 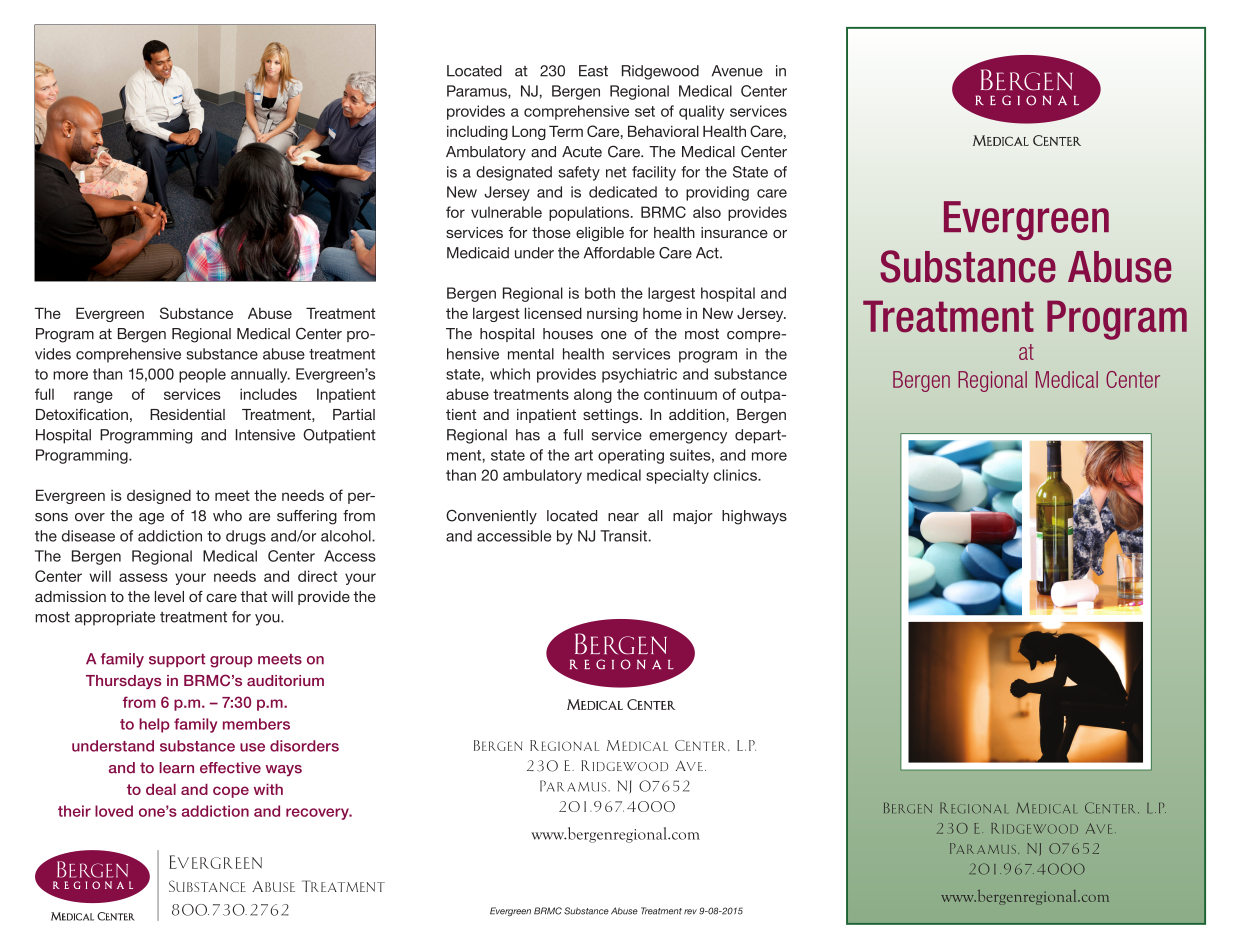 What do you see at coordinates (114, 811) in the page?
I see `loved` at bounding box center [114, 811].
